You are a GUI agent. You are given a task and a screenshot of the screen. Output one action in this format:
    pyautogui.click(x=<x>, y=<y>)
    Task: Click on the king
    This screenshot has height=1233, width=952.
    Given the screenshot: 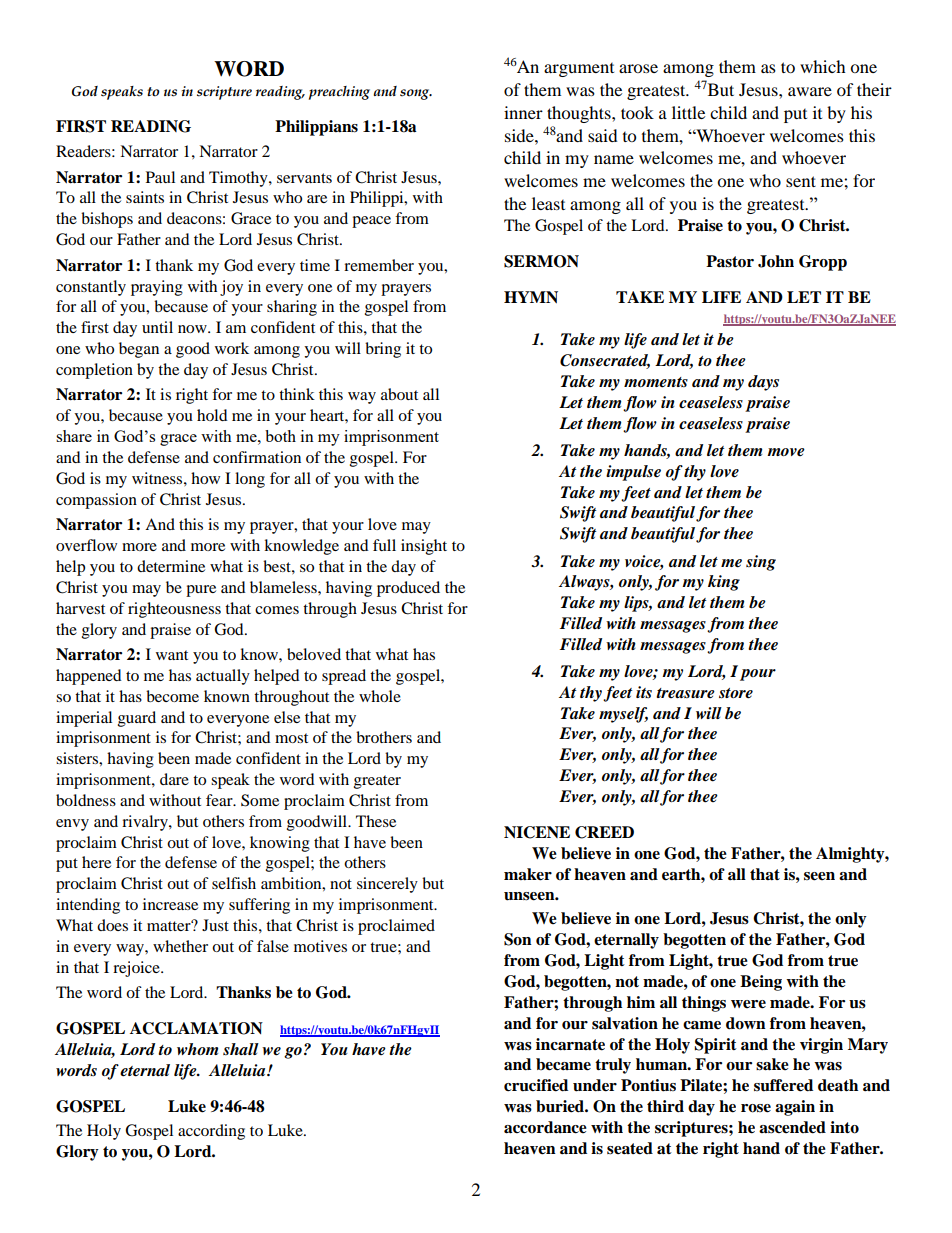 What is the action you would take?
    pyautogui.click(x=724, y=583)
